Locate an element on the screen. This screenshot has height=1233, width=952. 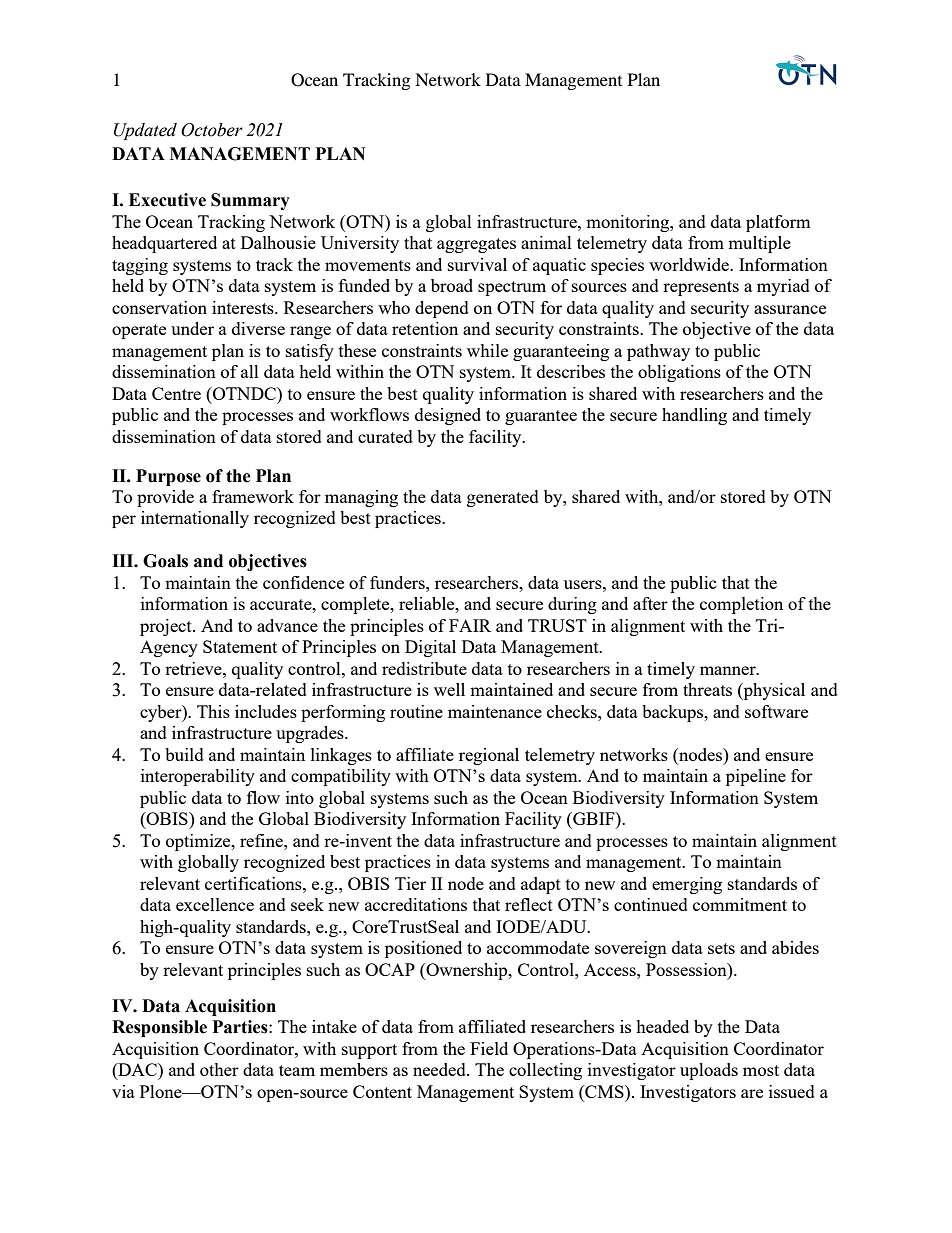
pipeline is located at coordinates (756, 777).
